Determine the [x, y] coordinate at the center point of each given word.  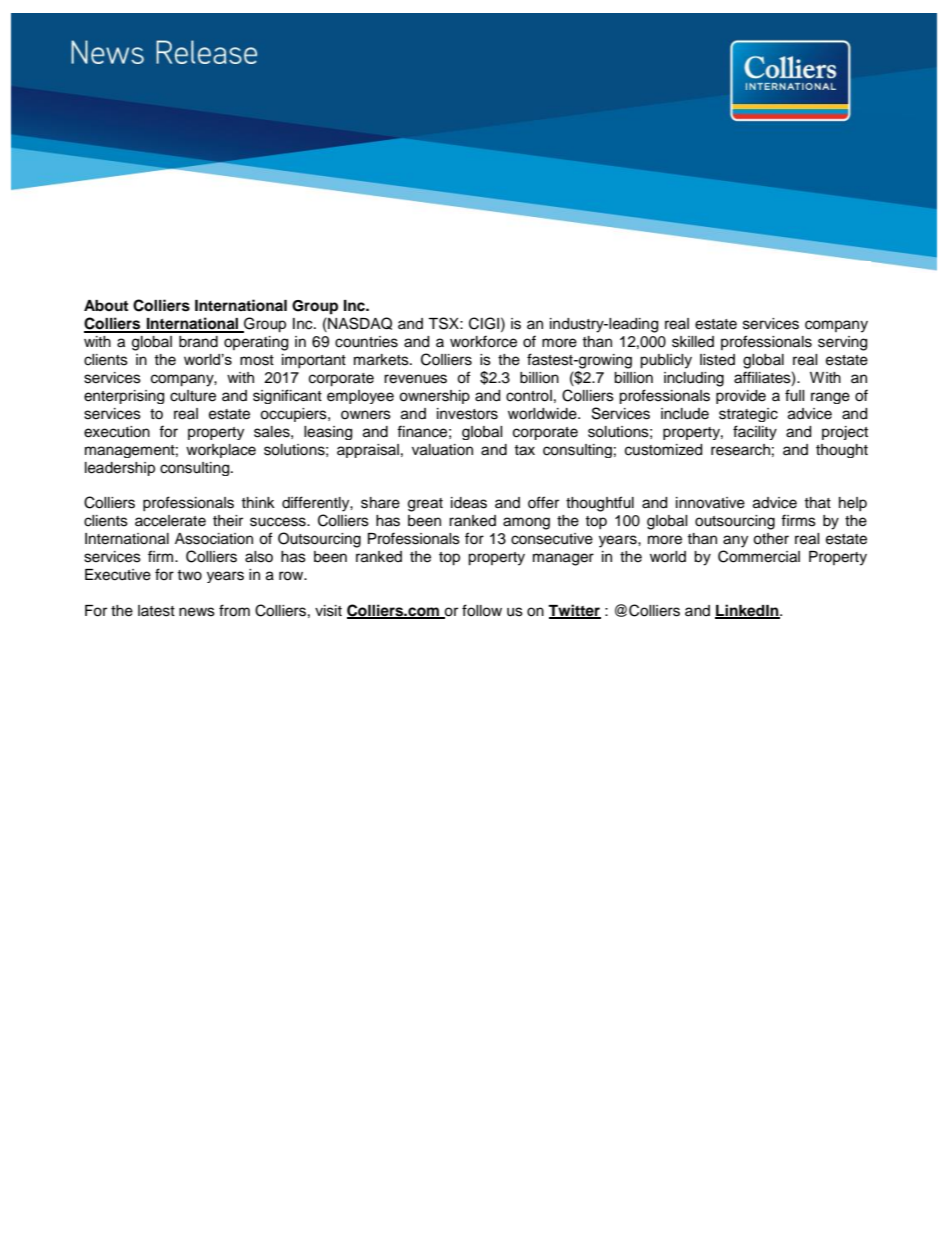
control [529, 396]
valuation [442, 450]
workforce [483, 341]
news [197, 612]
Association [214, 539]
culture [193, 396]
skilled [693, 342]
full [795, 395]
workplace [221, 451]
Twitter [574, 611]
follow [482, 610]
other [771, 539]
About [106, 305]
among [526, 523]
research [740, 450]
